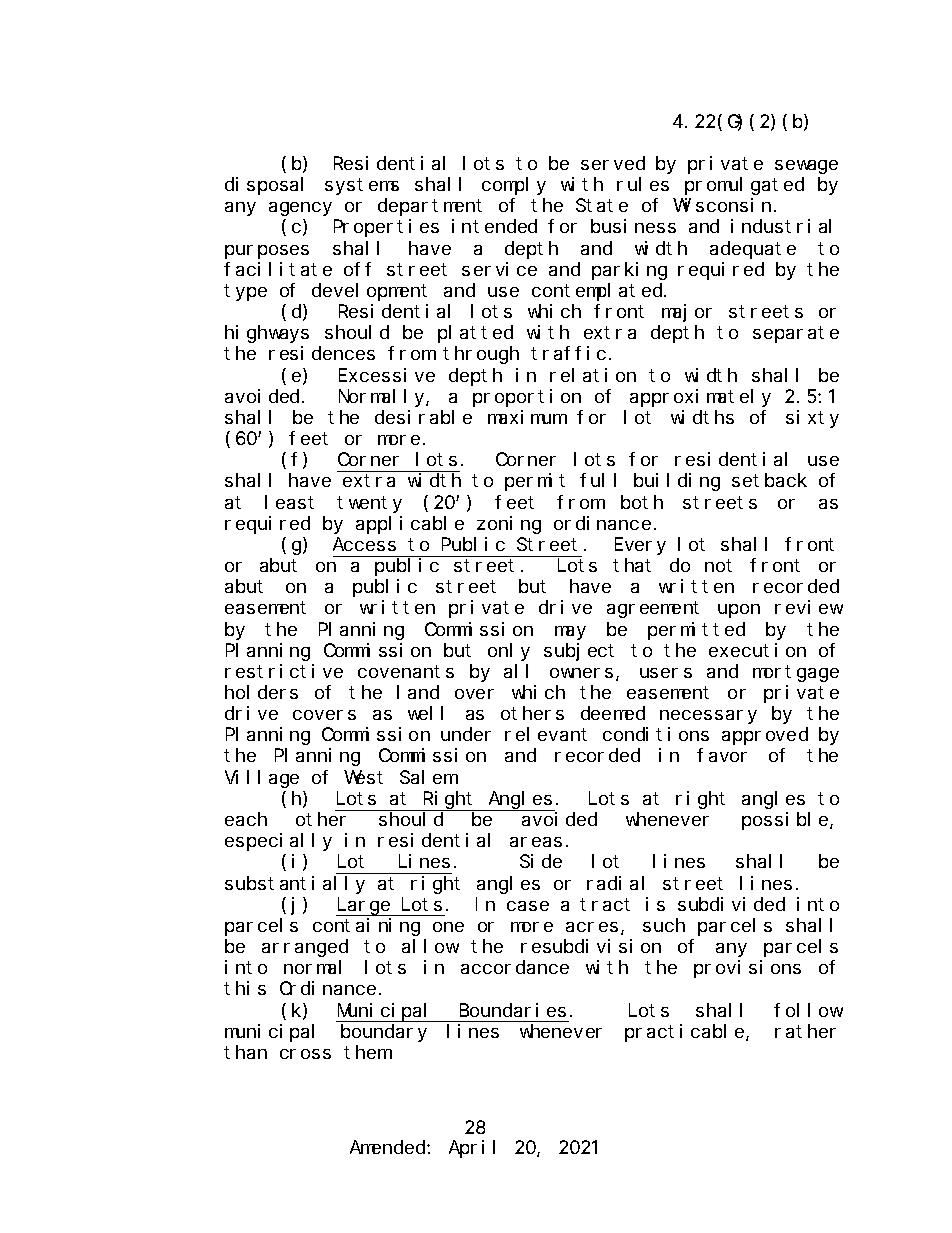 Image resolution: width=952 pixels, height=1233 pixels. Describe the element at coordinates (514, 186) in the screenshot. I see `comply` at that location.
